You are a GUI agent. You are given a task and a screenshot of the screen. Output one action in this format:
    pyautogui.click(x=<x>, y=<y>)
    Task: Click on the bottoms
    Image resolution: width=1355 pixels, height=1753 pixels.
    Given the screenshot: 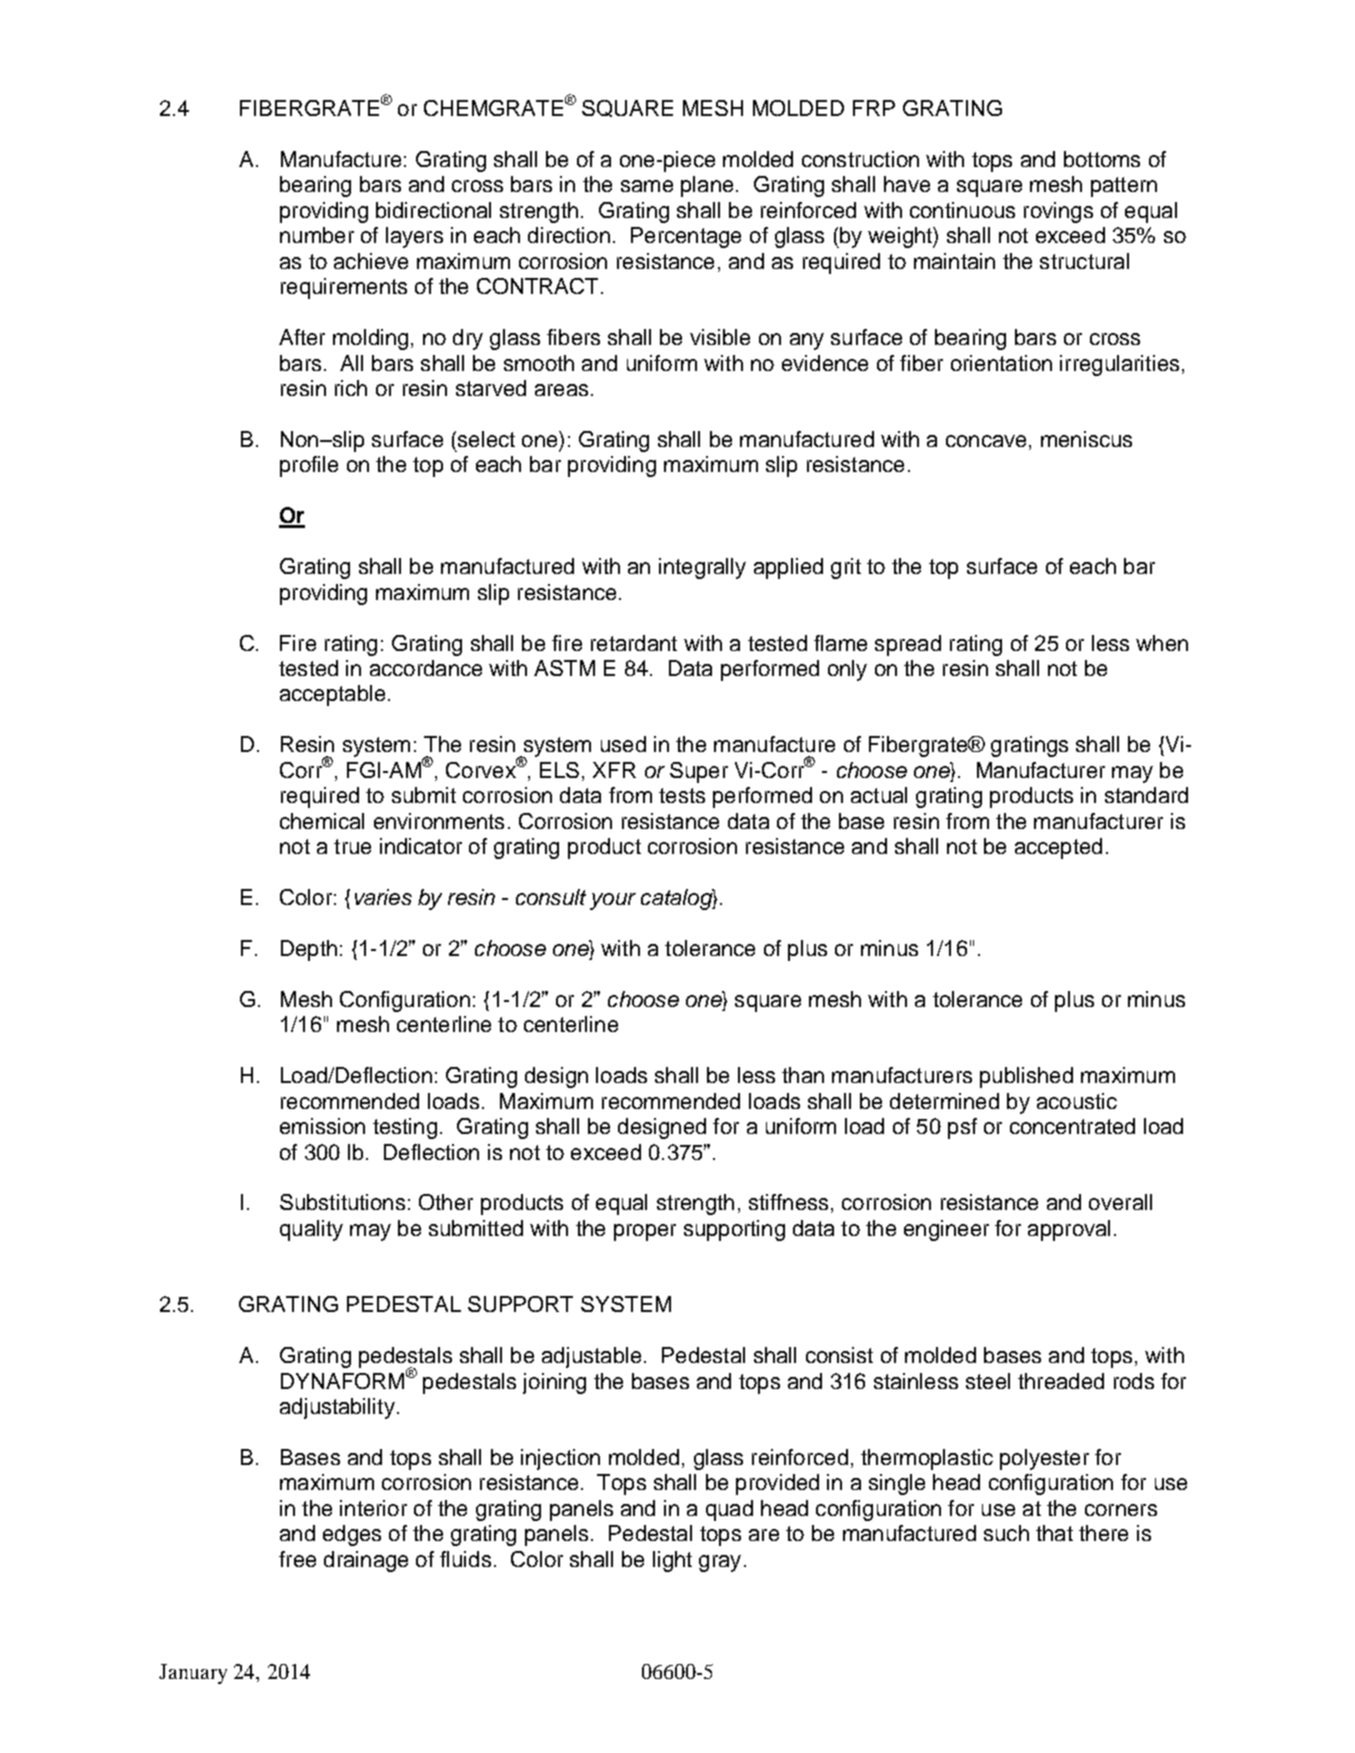 What is the action you would take?
    pyautogui.click(x=1102, y=159)
